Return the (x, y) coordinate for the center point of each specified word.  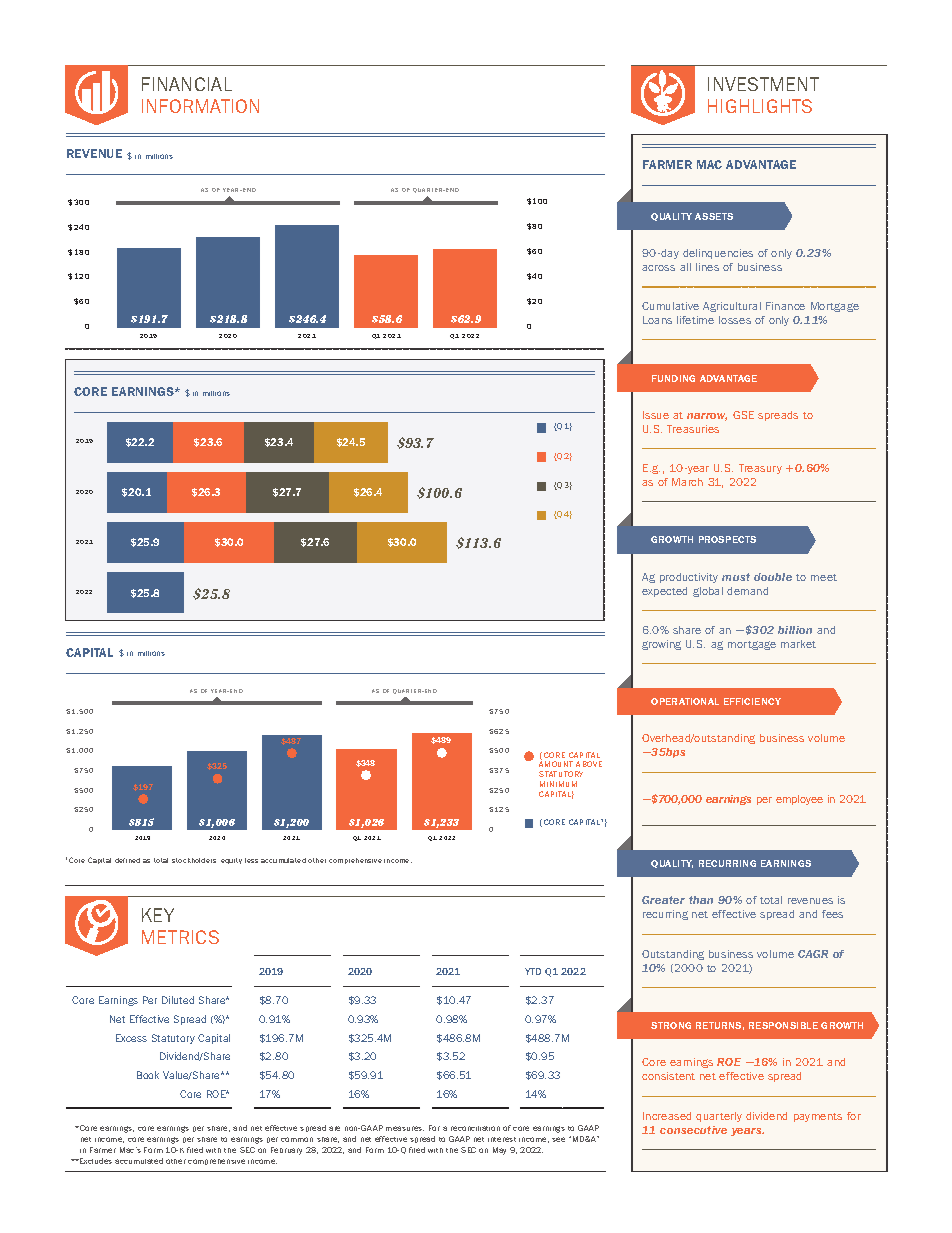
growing (661, 645)
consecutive (693, 1130)
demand (747, 591)
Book (148, 1075)
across (658, 268)
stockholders (194, 860)
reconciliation (475, 1128)
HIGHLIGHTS (760, 106)
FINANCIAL (187, 84)
